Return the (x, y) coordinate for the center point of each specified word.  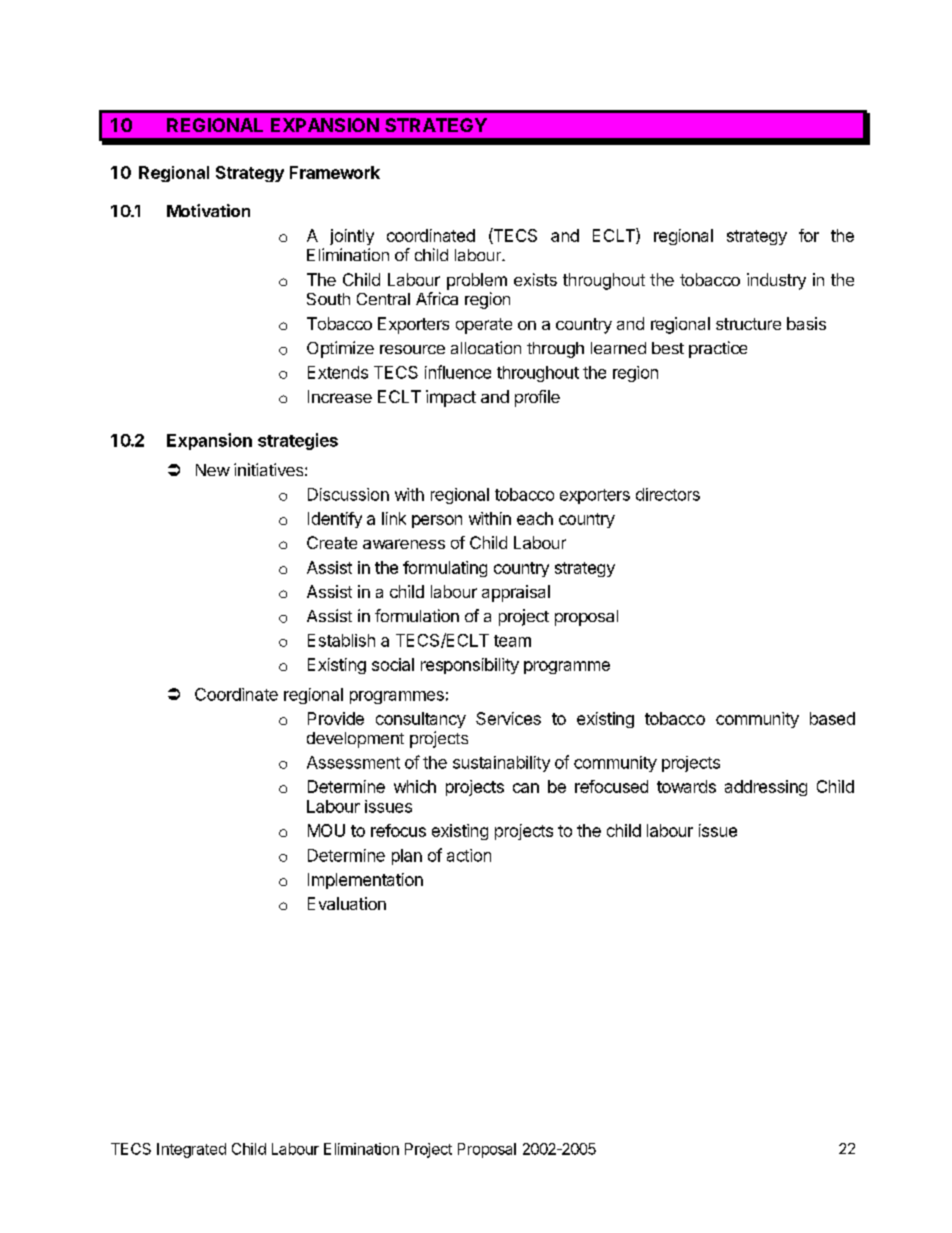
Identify (335, 520)
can (526, 788)
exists (535, 279)
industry (776, 281)
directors (668, 494)
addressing (766, 788)
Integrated (191, 1150)
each (535, 518)
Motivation (208, 210)
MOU (326, 830)
